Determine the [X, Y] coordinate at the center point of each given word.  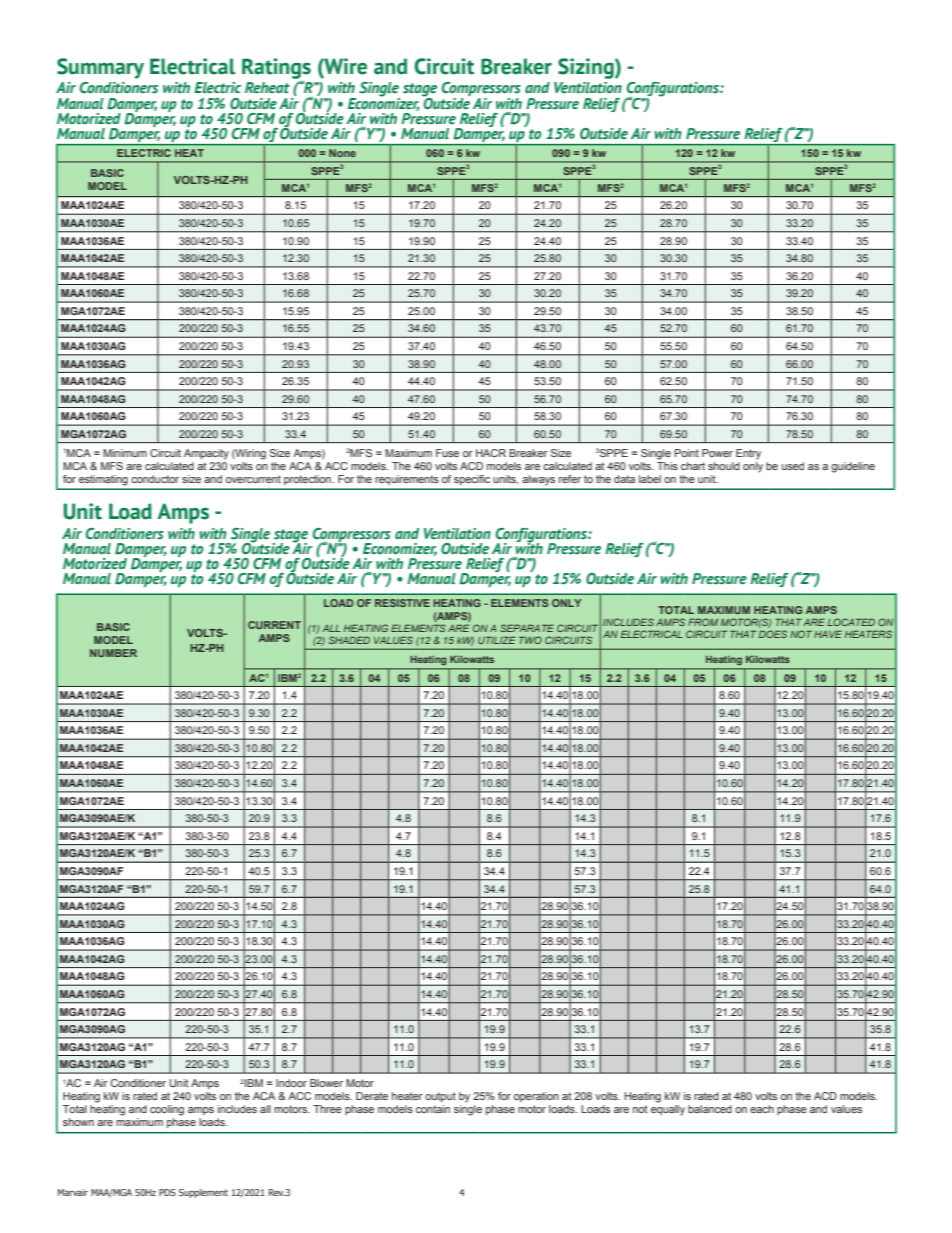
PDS [167, 1192]
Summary [100, 68]
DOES [773, 634]
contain [433, 1109]
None [342, 153]
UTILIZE [497, 640]
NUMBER [113, 653]
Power [717, 453]
